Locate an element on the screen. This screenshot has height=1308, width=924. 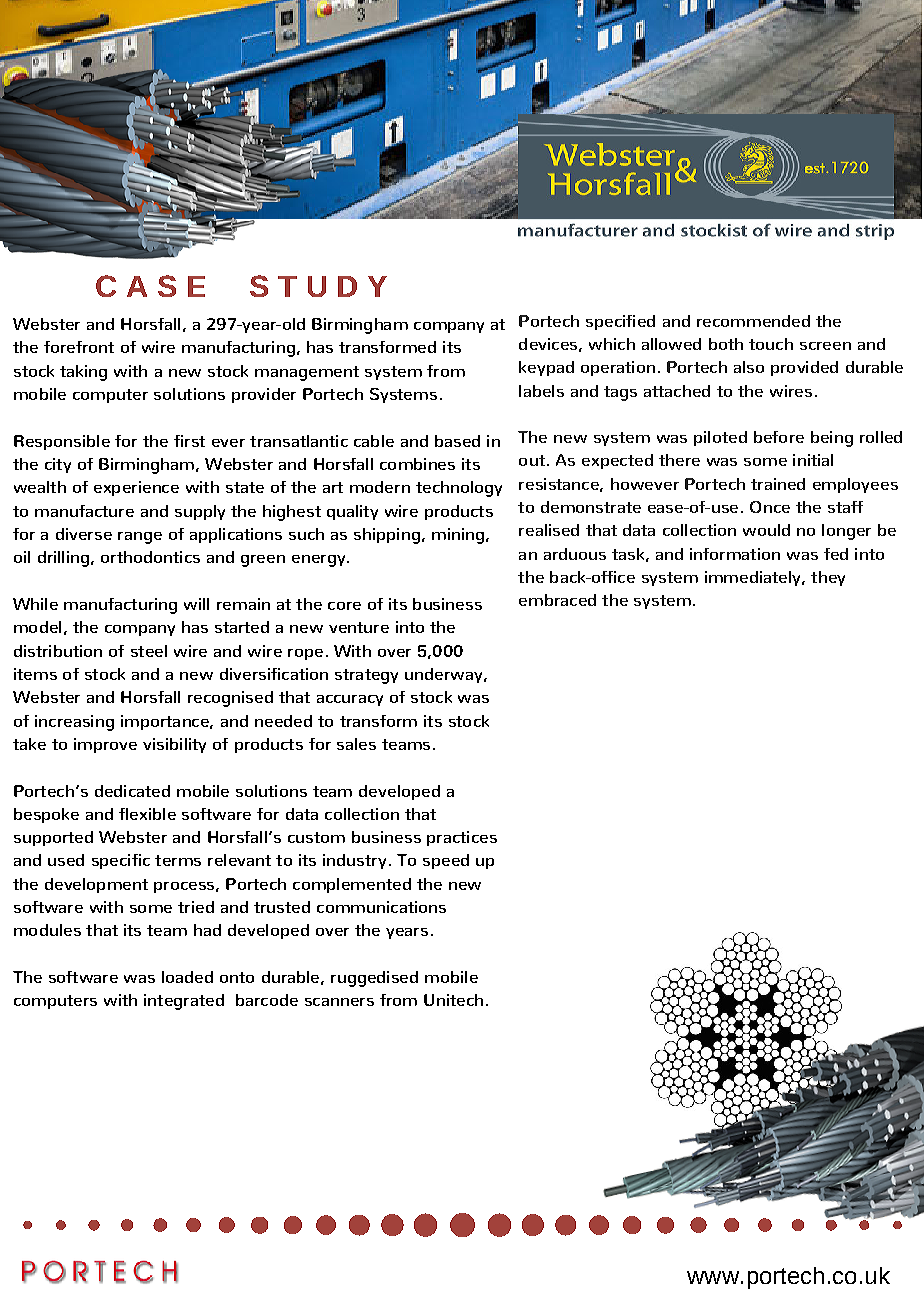
sales is located at coordinates (356, 744).
